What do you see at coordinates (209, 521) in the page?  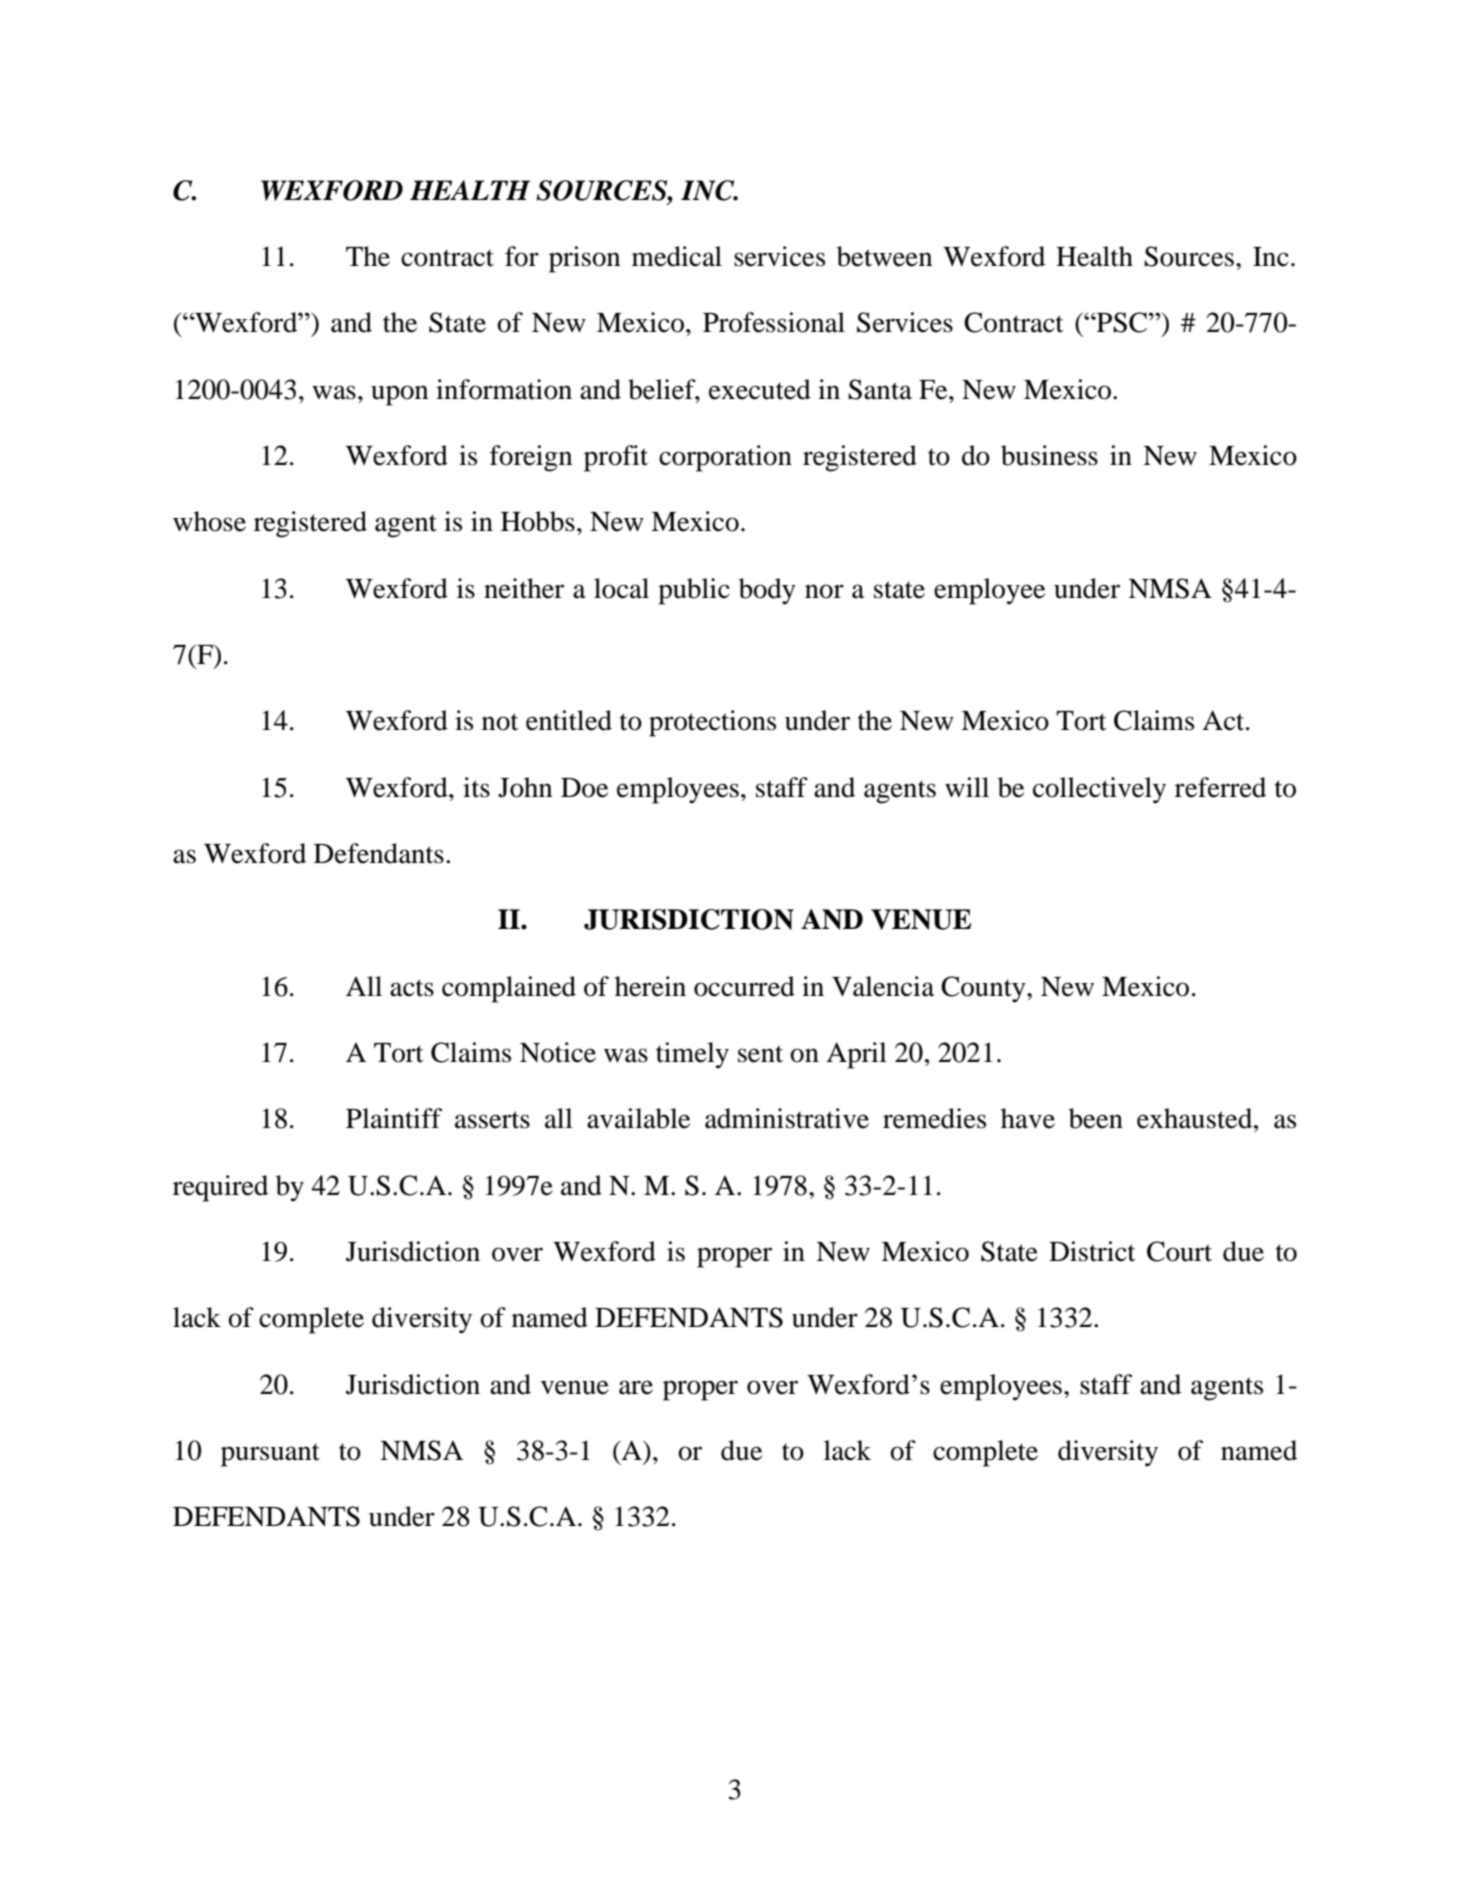 I see `whose` at bounding box center [209, 521].
